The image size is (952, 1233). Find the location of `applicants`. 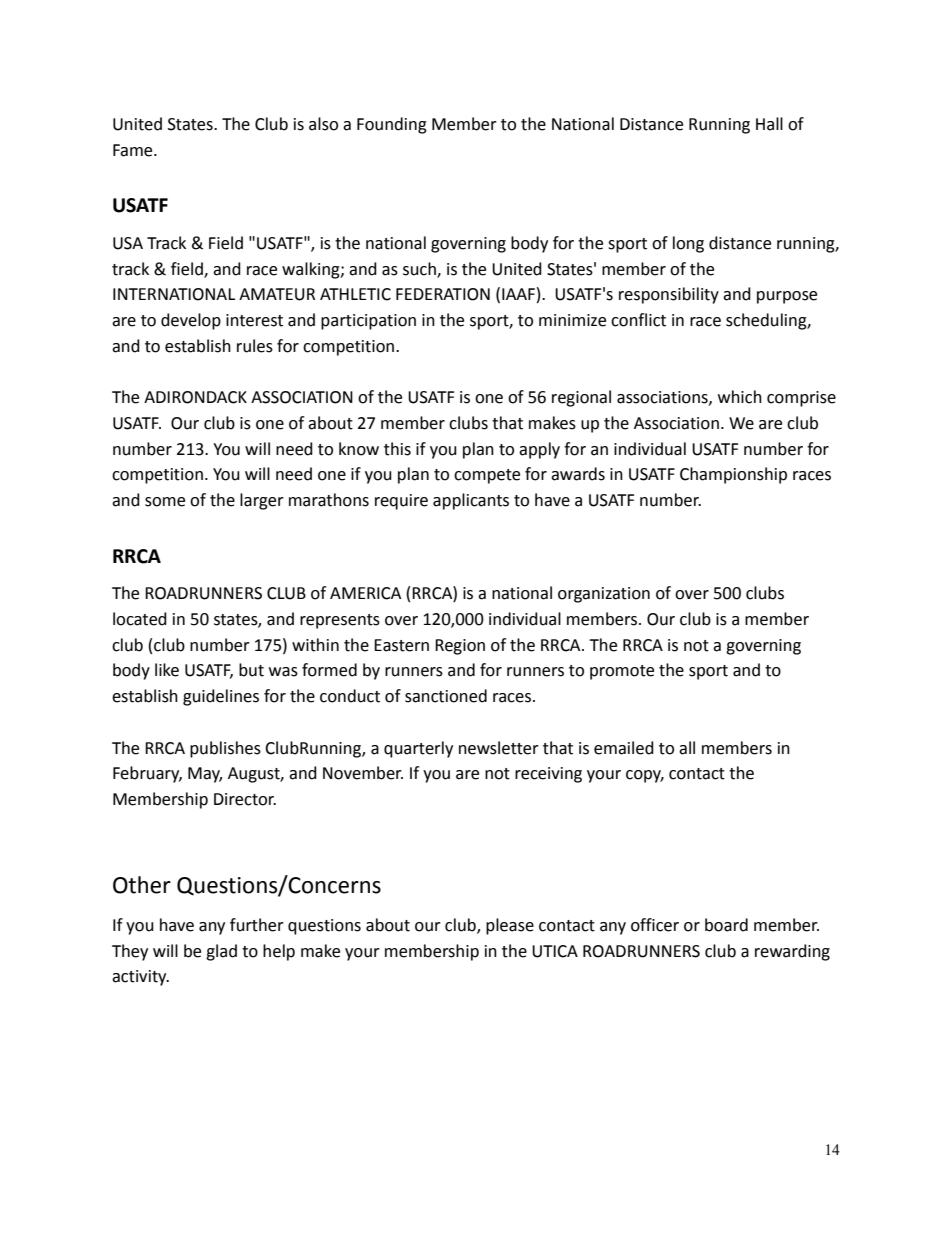

applicants is located at coordinates (471, 501).
